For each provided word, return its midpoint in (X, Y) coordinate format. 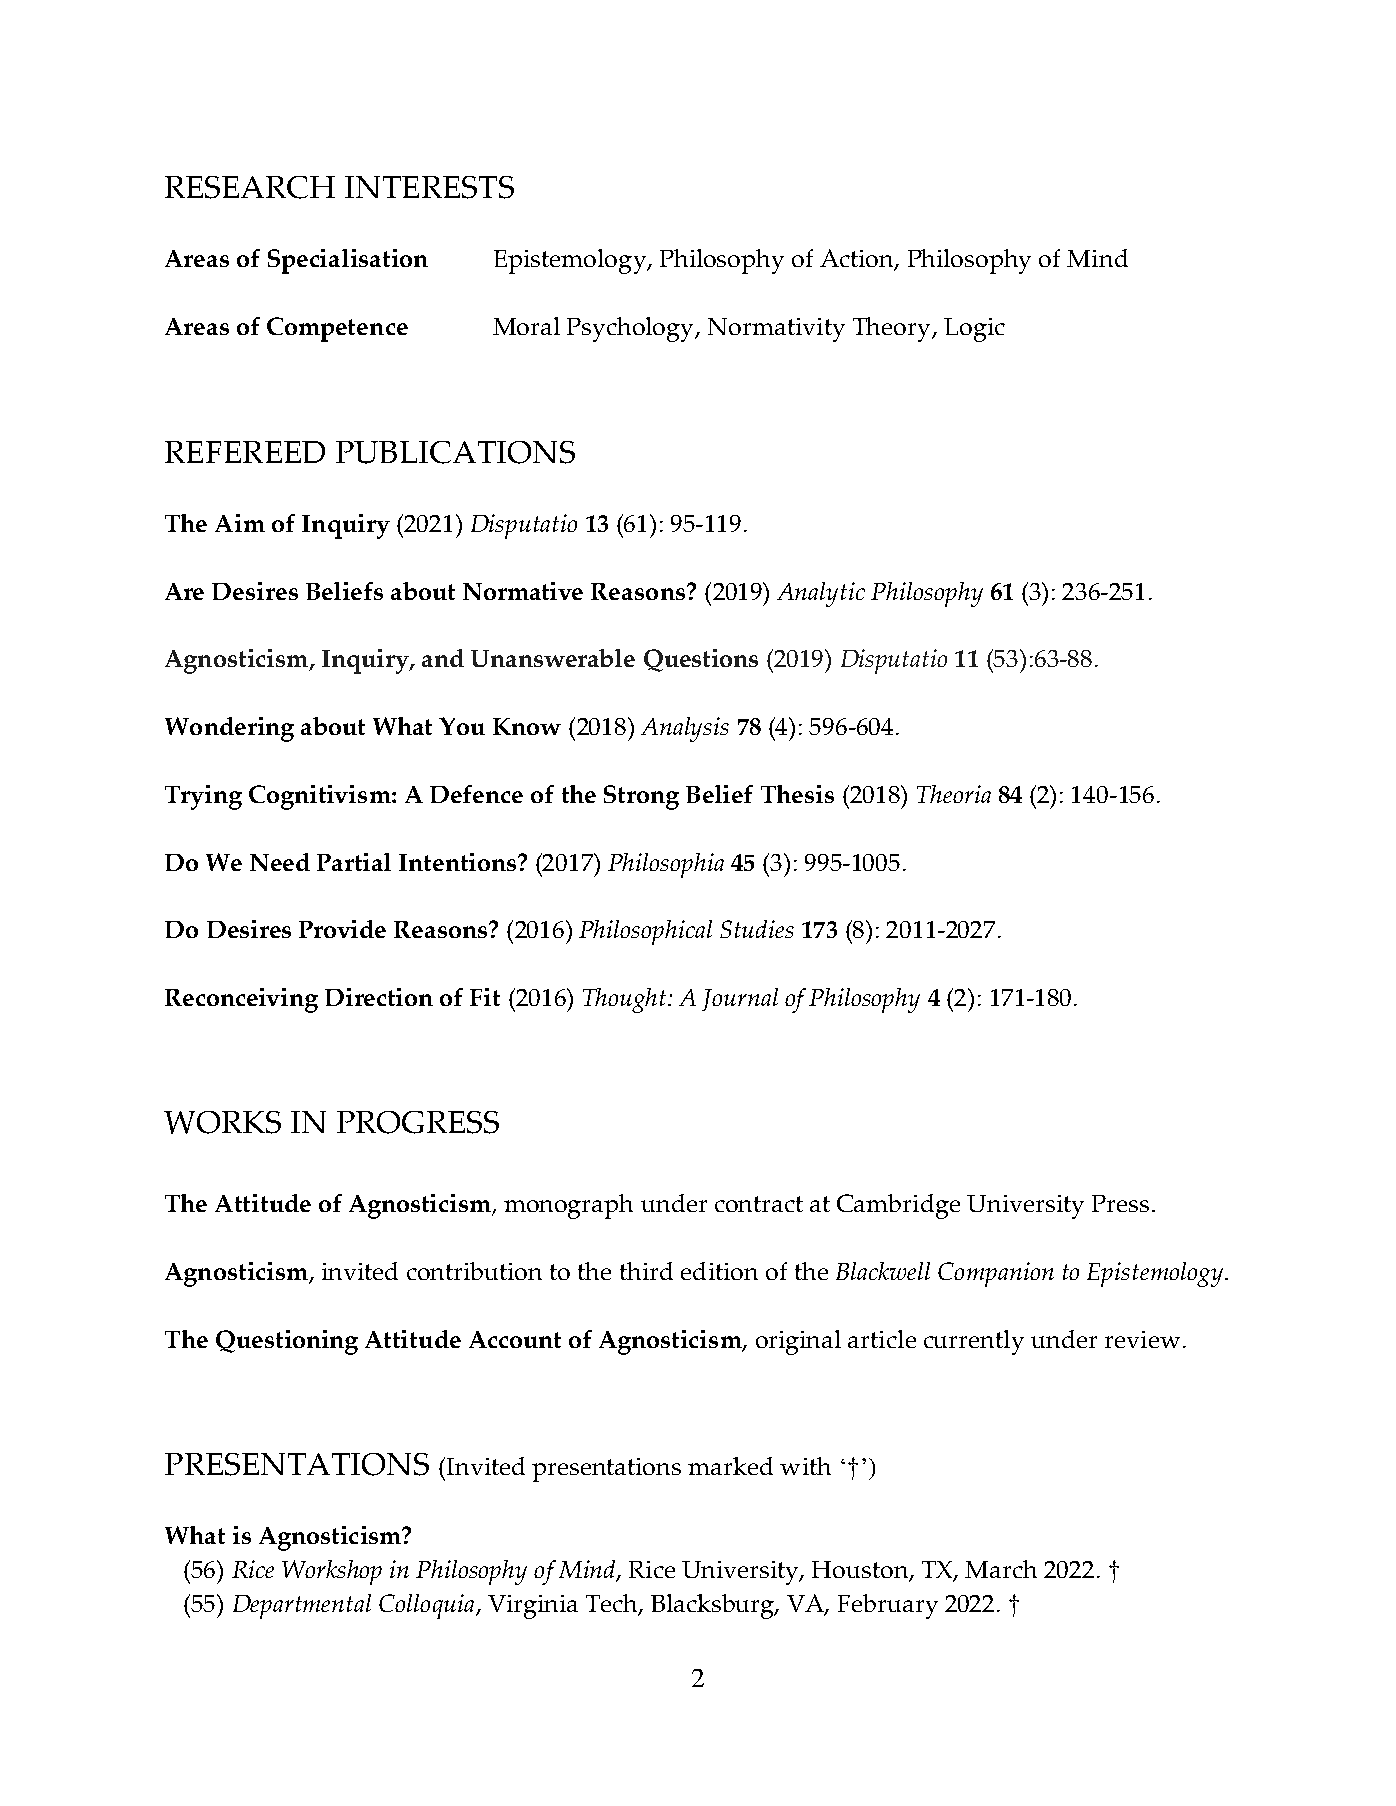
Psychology (631, 329)
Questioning (287, 1342)
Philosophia (666, 865)
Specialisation (348, 261)
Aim (240, 523)
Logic (974, 330)
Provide (342, 929)
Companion (996, 1274)
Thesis (797, 794)
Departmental (302, 1606)
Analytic (821, 594)
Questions (701, 660)
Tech (613, 1604)
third (646, 1271)
